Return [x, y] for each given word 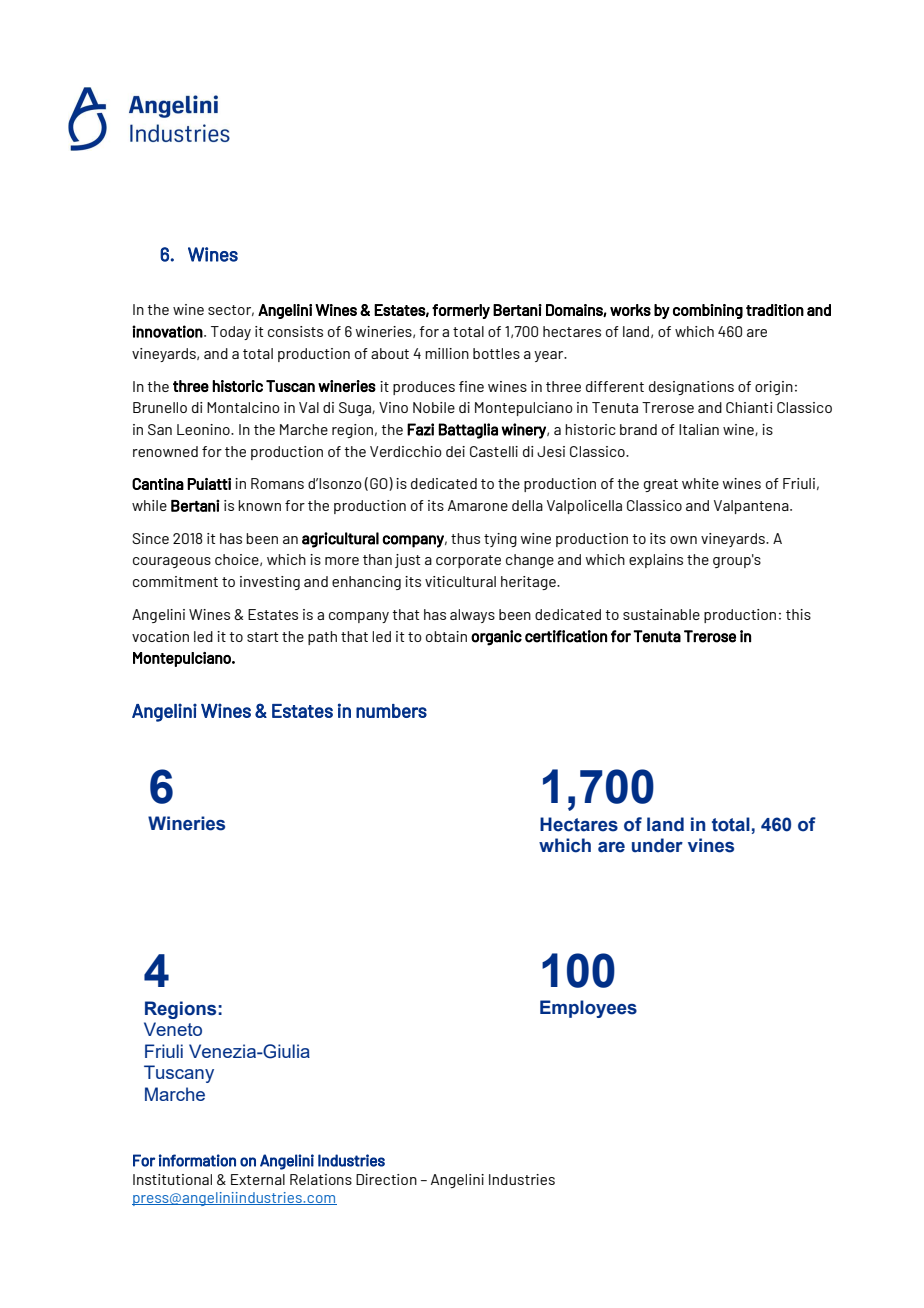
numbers [391, 711]
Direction [386, 1179]
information [197, 1160]
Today [231, 333]
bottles [496, 353]
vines [711, 845]
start [262, 637]
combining [708, 311]
